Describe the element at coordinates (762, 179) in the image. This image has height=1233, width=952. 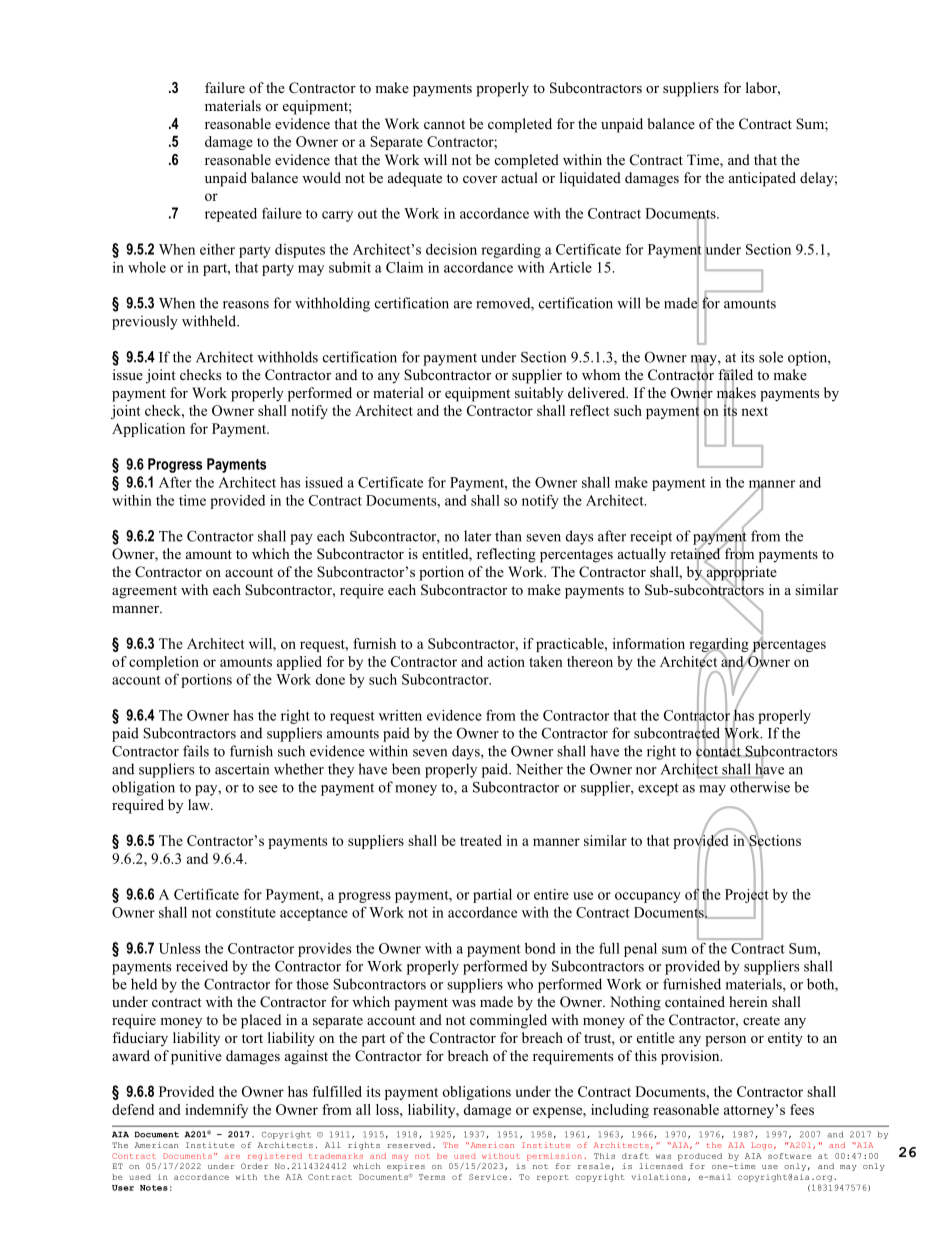
I see `anticipated` at that location.
